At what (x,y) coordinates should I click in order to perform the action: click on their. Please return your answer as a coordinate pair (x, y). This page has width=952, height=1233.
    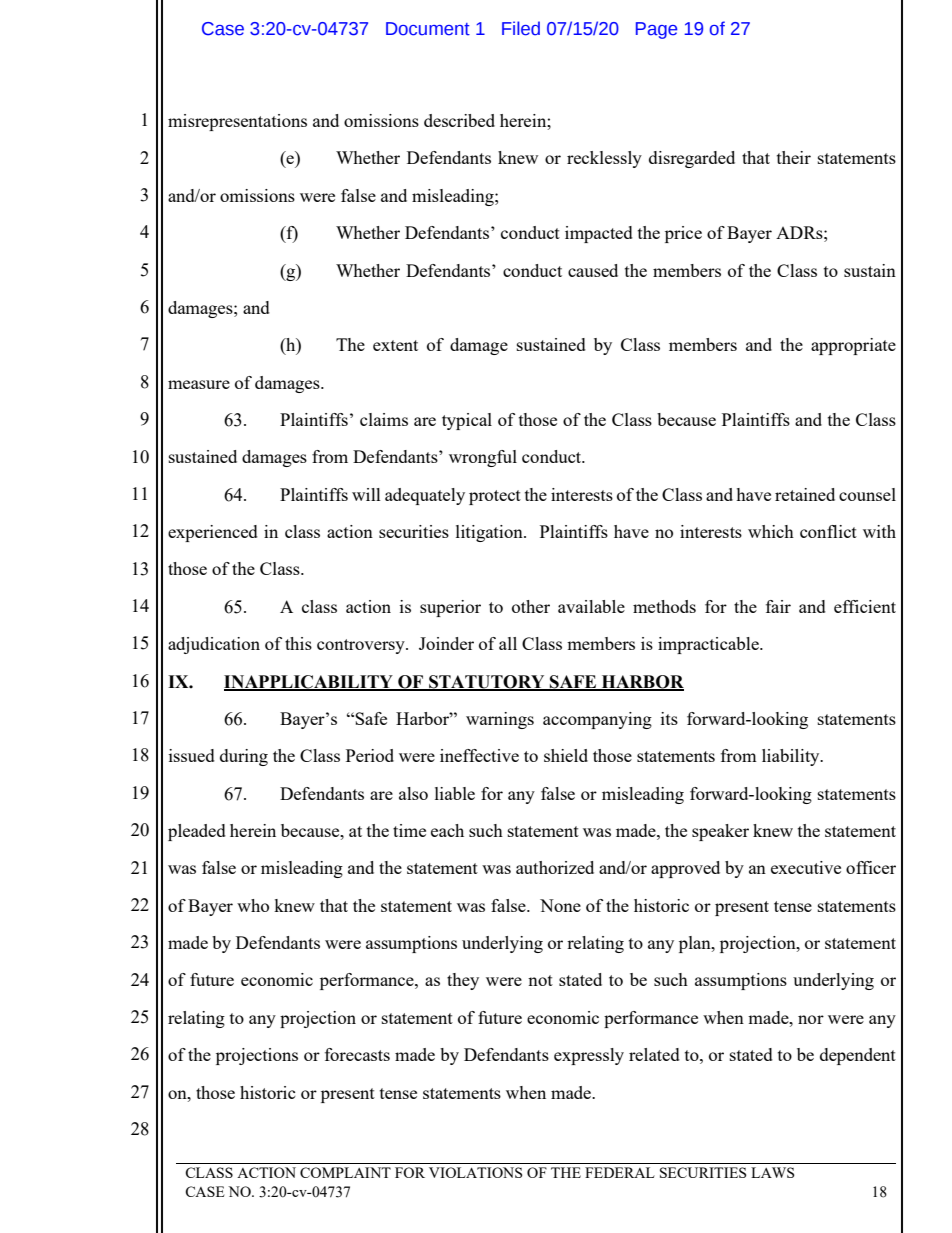
    Looking at the image, I should click on (794, 157).
